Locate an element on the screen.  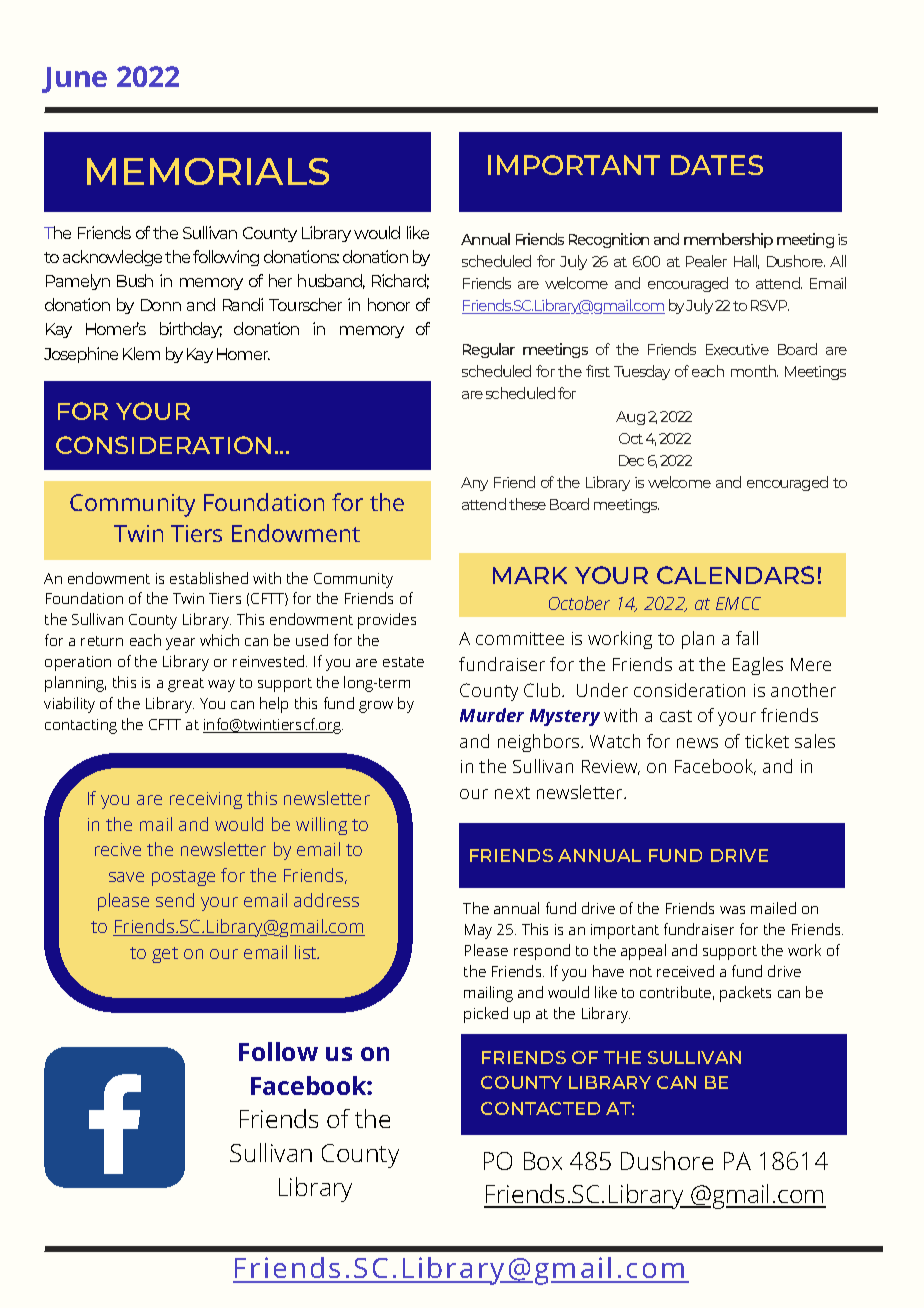
MEMORIALS is located at coordinates (208, 171).
